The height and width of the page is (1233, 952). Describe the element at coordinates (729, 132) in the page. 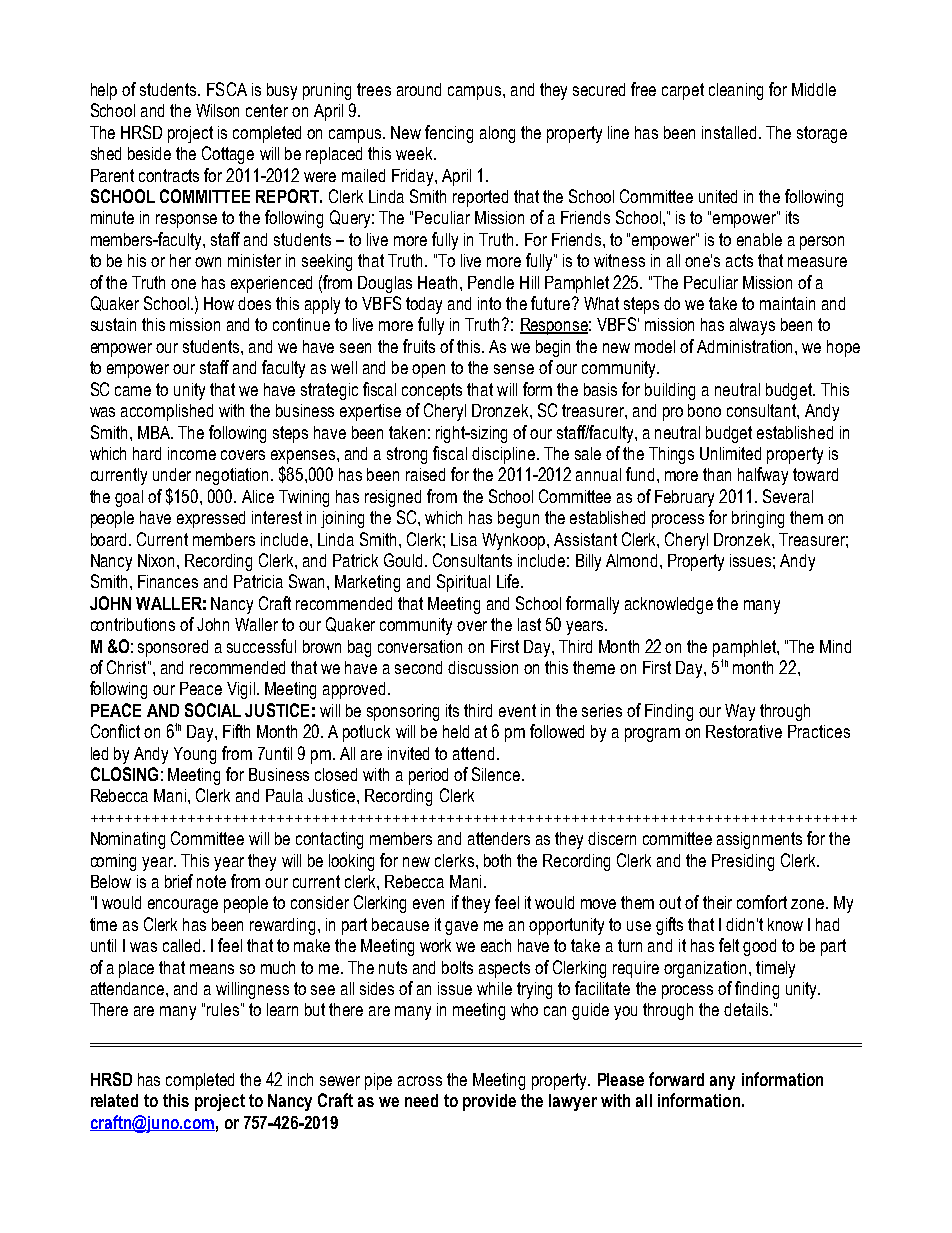

I see `installed` at that location.
